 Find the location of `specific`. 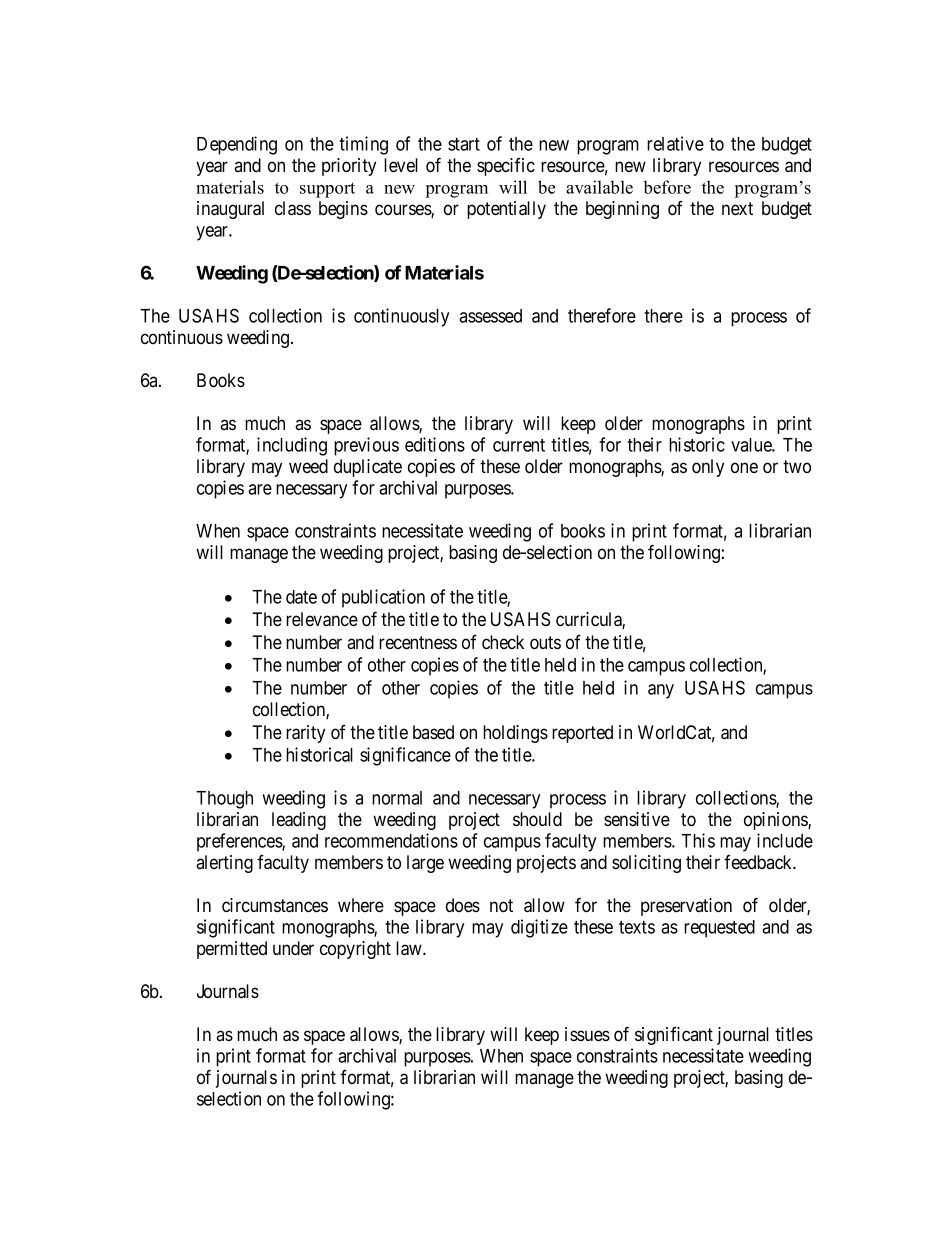

specific is located at coordinates (506, 167).
